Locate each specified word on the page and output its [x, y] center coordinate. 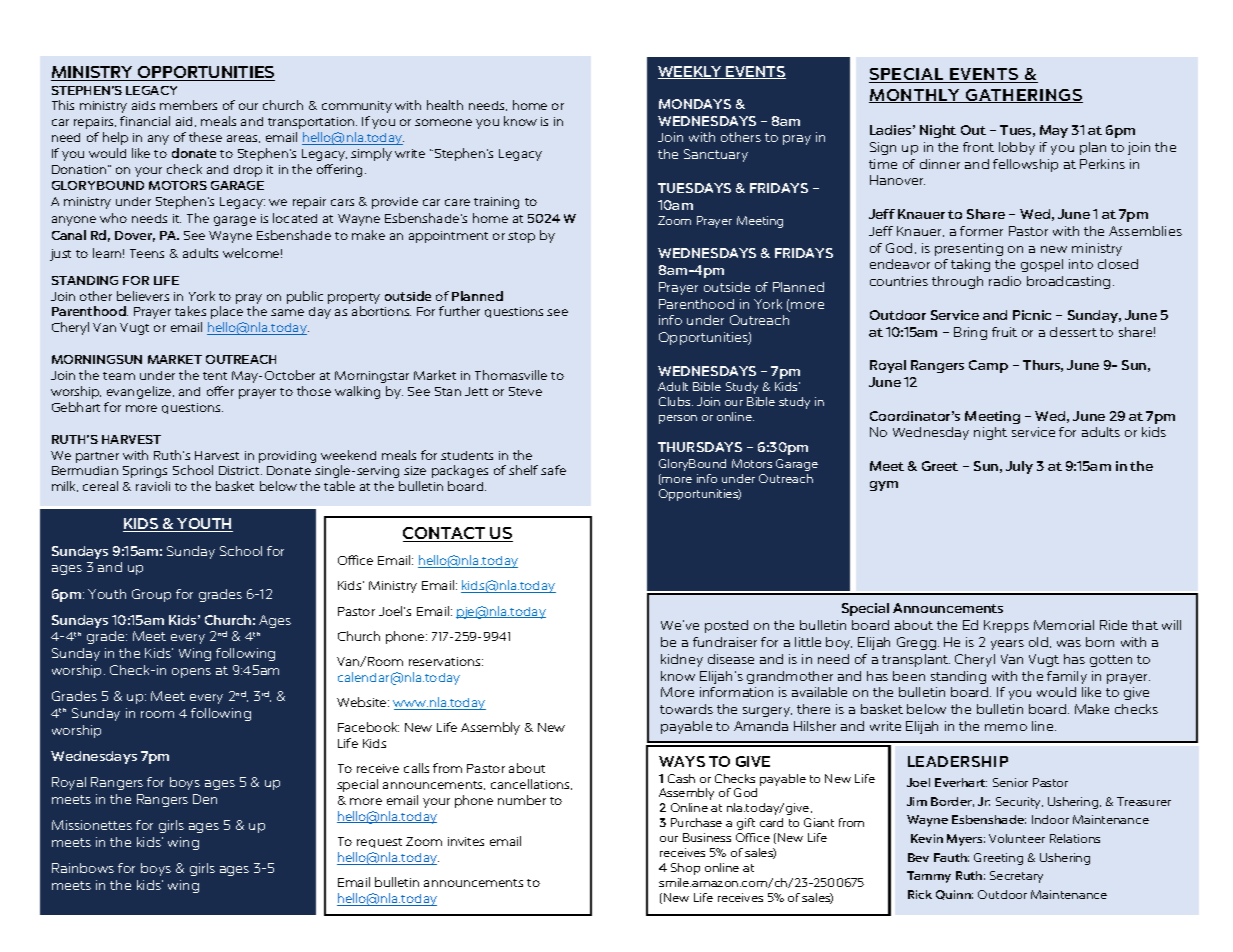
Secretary [1016, 877]
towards [686, 709]
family [1067, 677]
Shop [685, 869]
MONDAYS [695, 104]
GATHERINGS [1023, 96]
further [459, 311]
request [379, 843]
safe [553, 470]
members [188, 105]
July [1019, 467]
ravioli [153, 486]
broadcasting [1068, 282]
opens [191, 673]
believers [143, 296]
